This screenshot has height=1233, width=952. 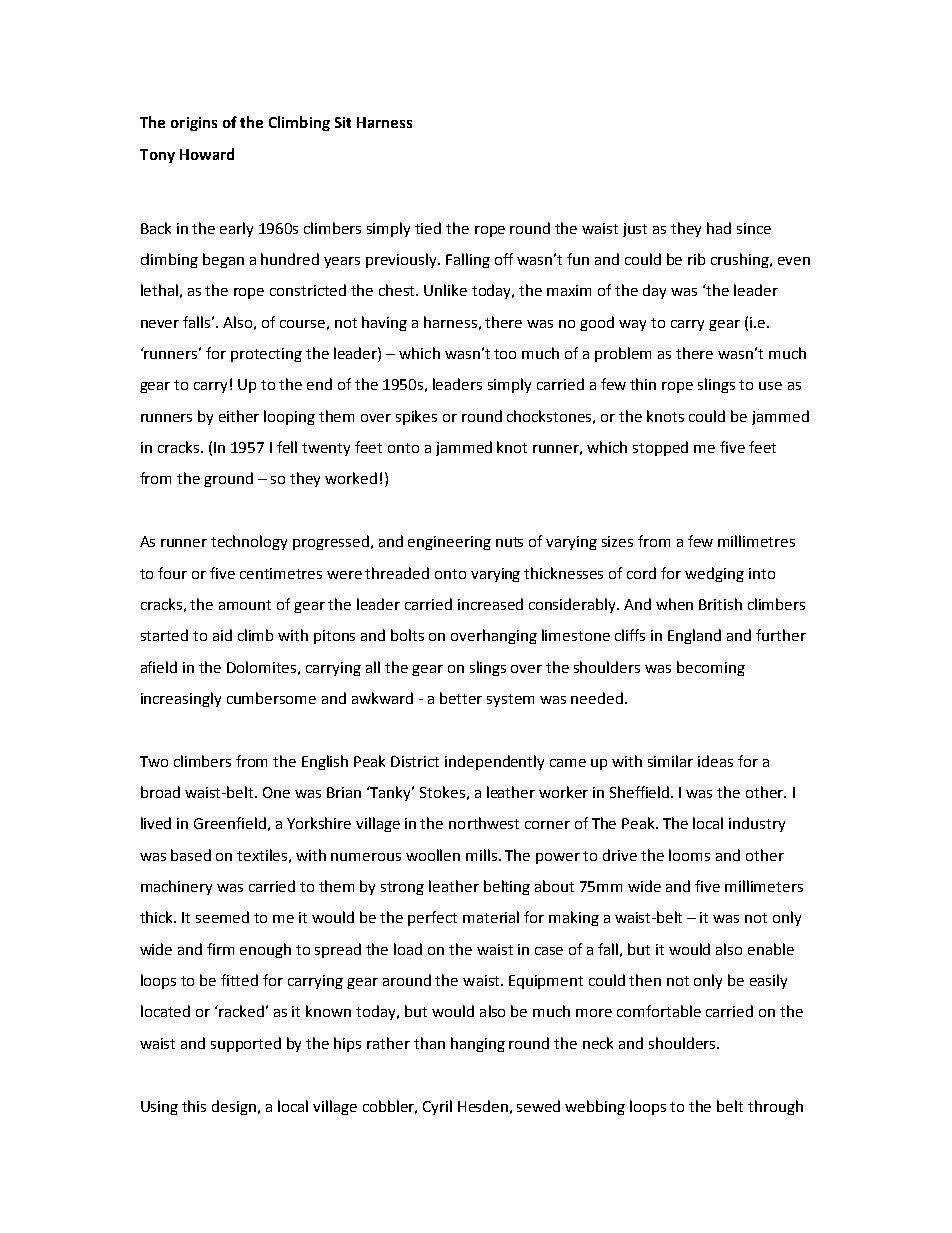 What do you see at coordinates (428, 228) in the screenshot?
I see `tied` at bounding box center [428, 228].
